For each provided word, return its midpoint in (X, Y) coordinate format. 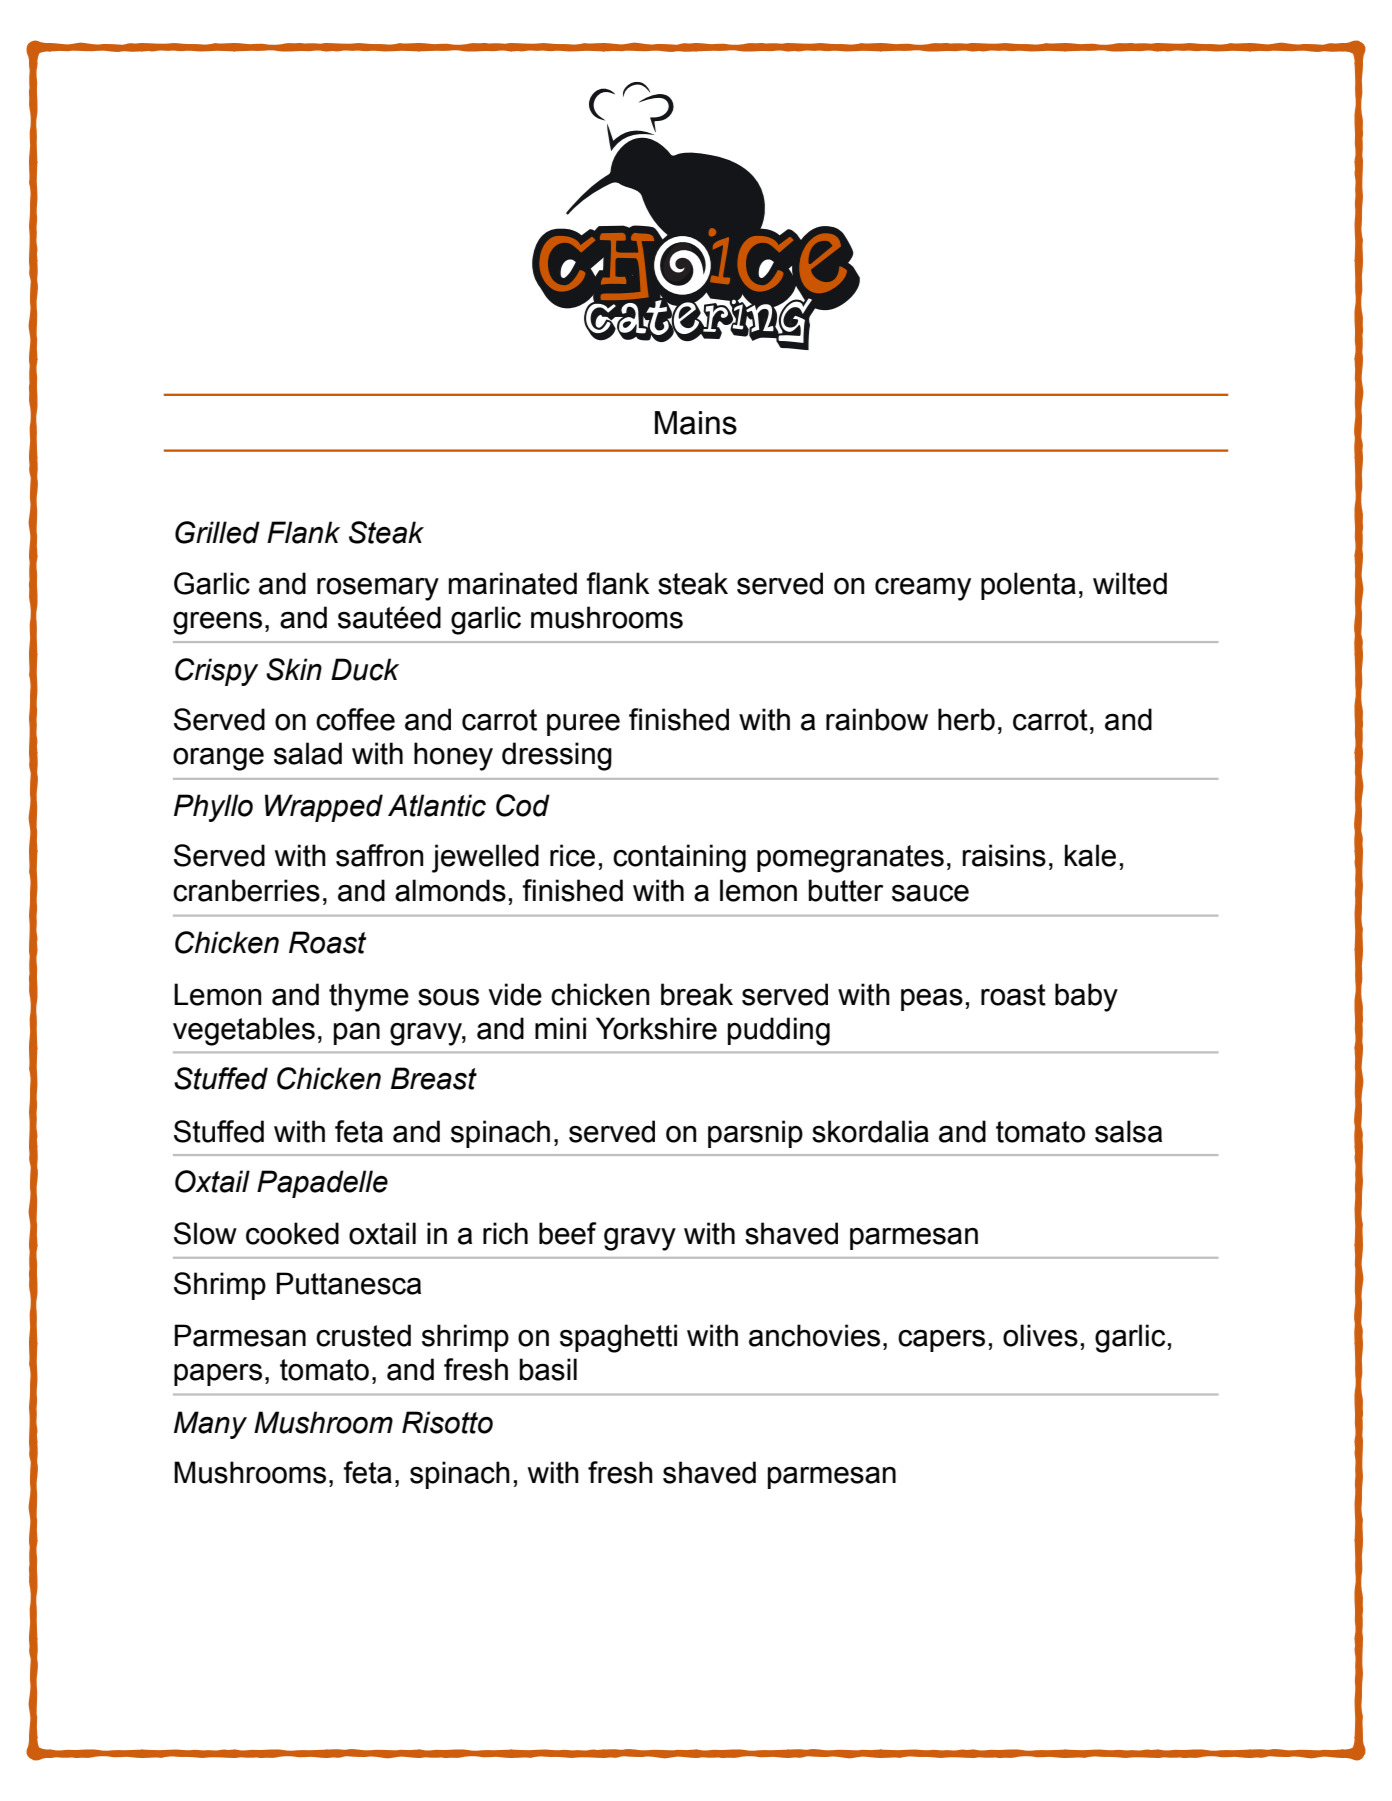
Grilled (217, 532)
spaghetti (618, 1338)
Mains (696, 423)
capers (941, 1341)
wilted (1130, 583)
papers (218, 1375)
